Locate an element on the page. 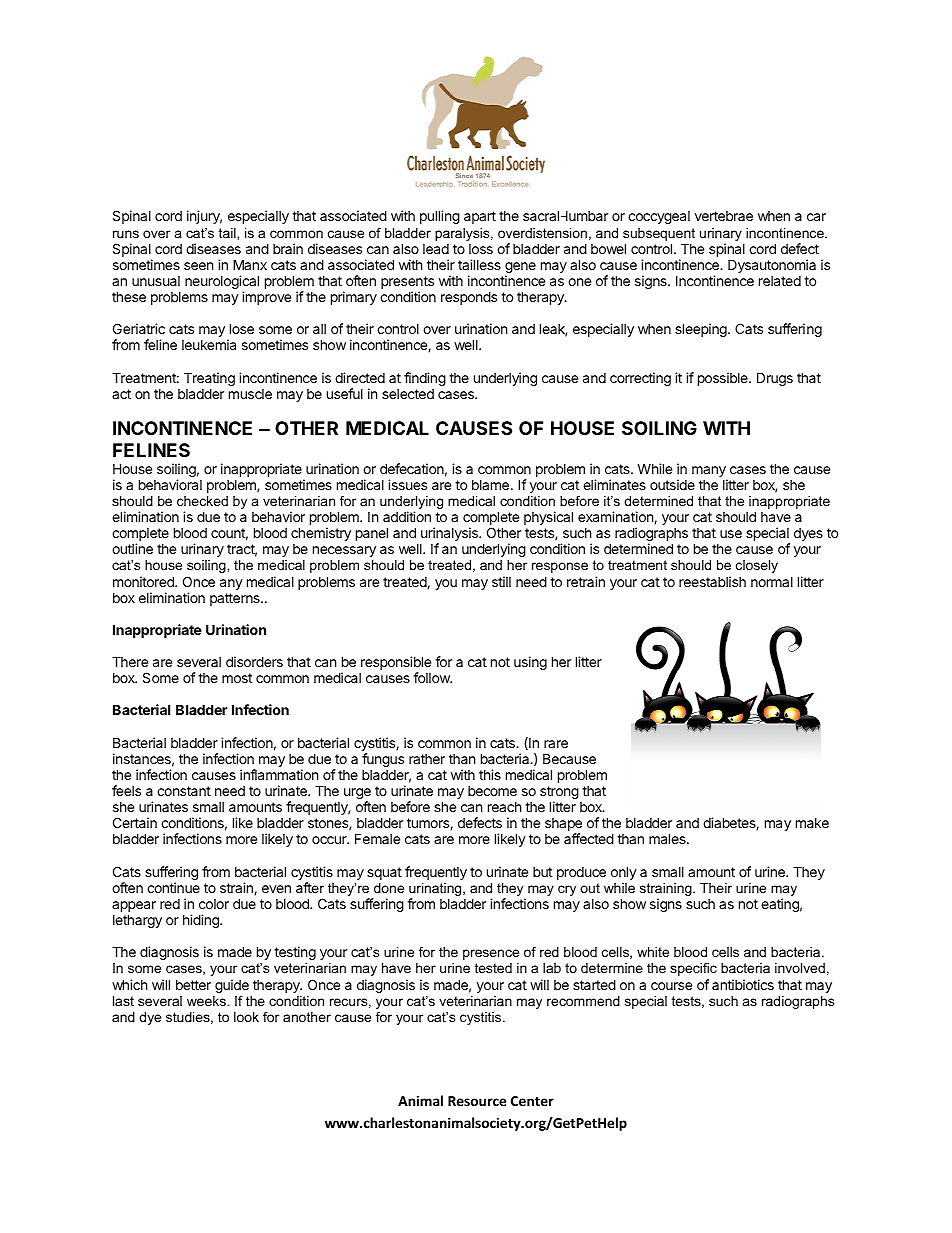  Resource is located at coordinates (477, 1101).
